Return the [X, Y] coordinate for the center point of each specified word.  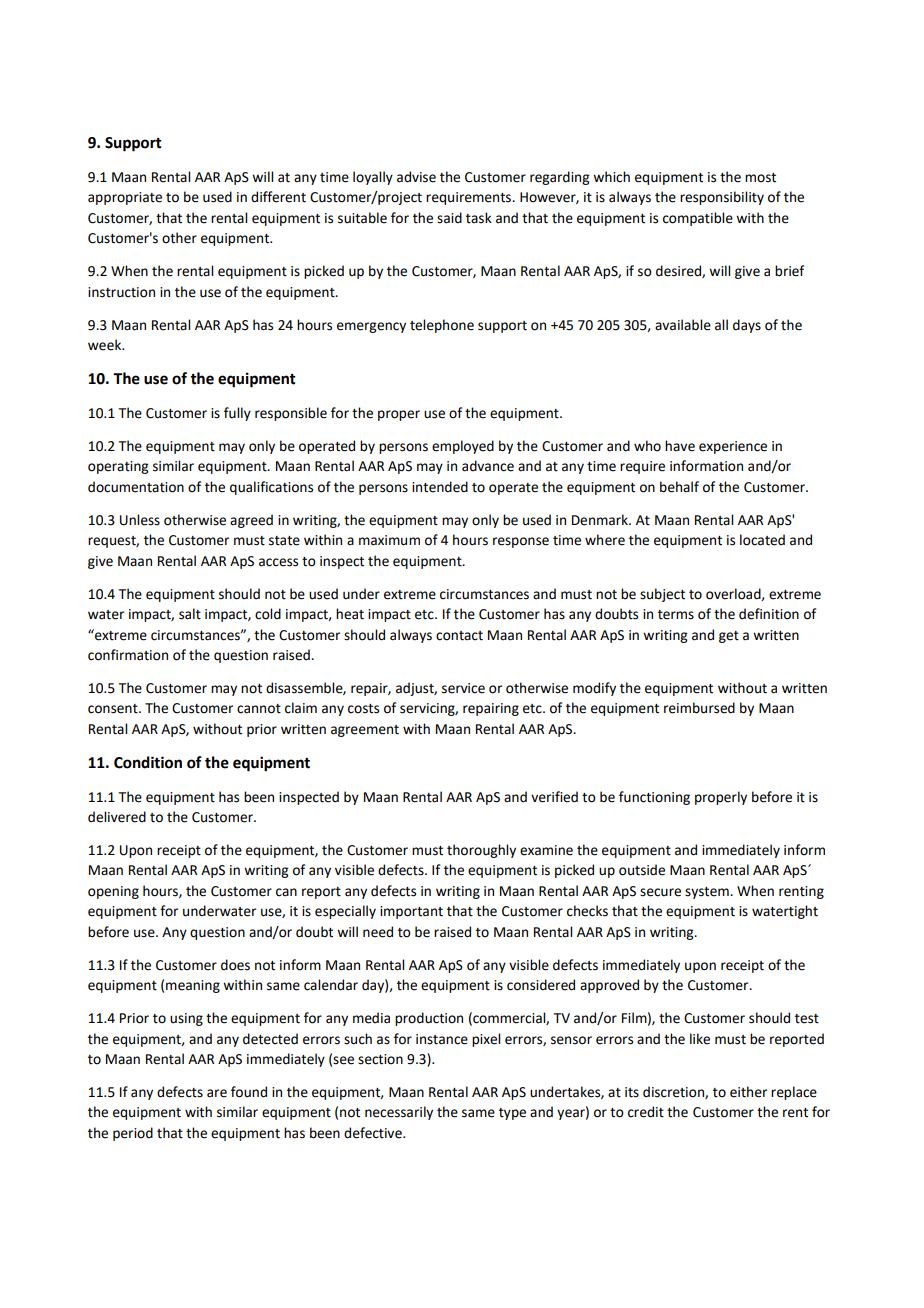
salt [190, 614]
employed [463, 447]
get [729, 637]
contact [459, 636]
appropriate [125, 198]
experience [733, 447]
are [217, 1093]
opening [113, 892]
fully [237, 414]
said [449, 218]
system [708, 893]
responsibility [722, 198]
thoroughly [481, 851]
